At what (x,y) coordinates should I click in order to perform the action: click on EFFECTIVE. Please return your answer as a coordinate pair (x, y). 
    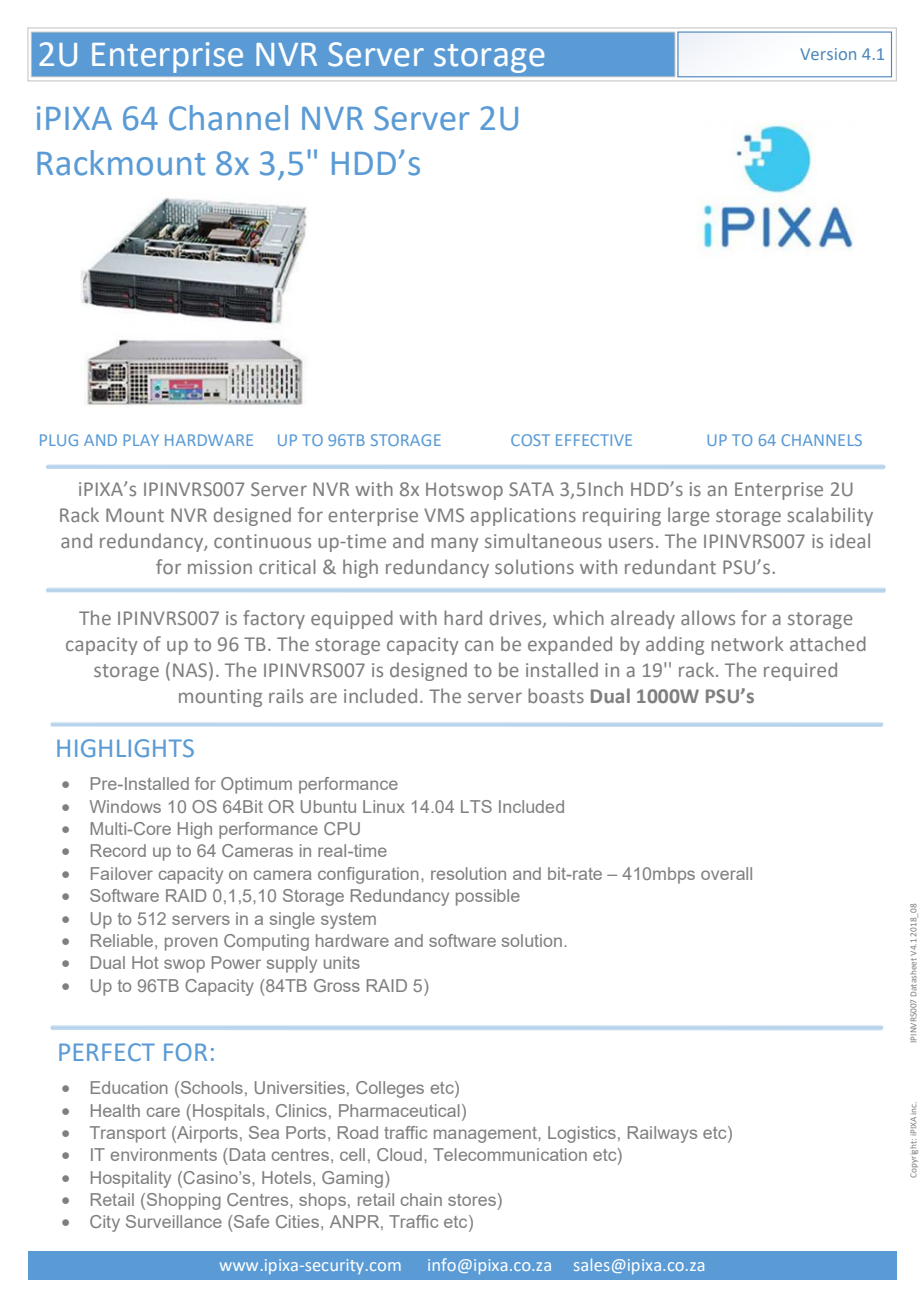
    Looking at the image, I should click on (594, 440).
